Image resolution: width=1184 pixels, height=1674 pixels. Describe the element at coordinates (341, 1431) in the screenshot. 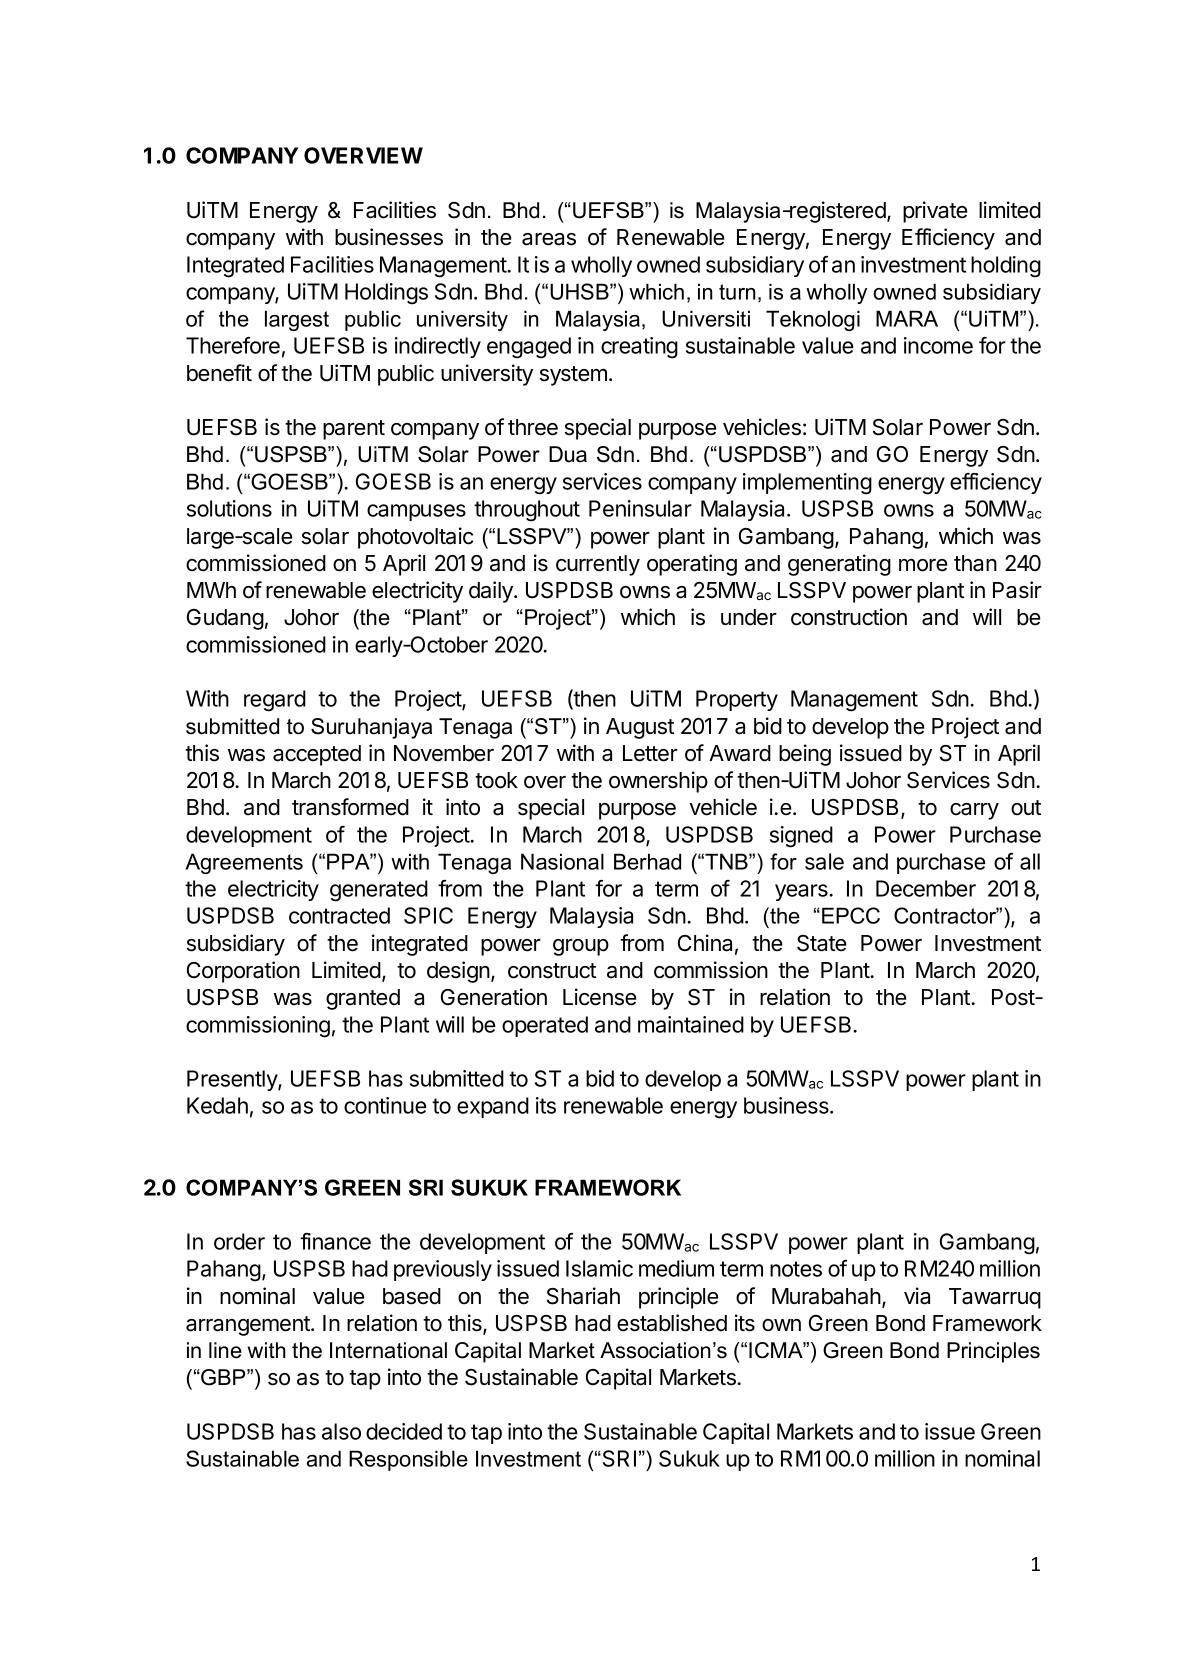

I see `also` at that location.
